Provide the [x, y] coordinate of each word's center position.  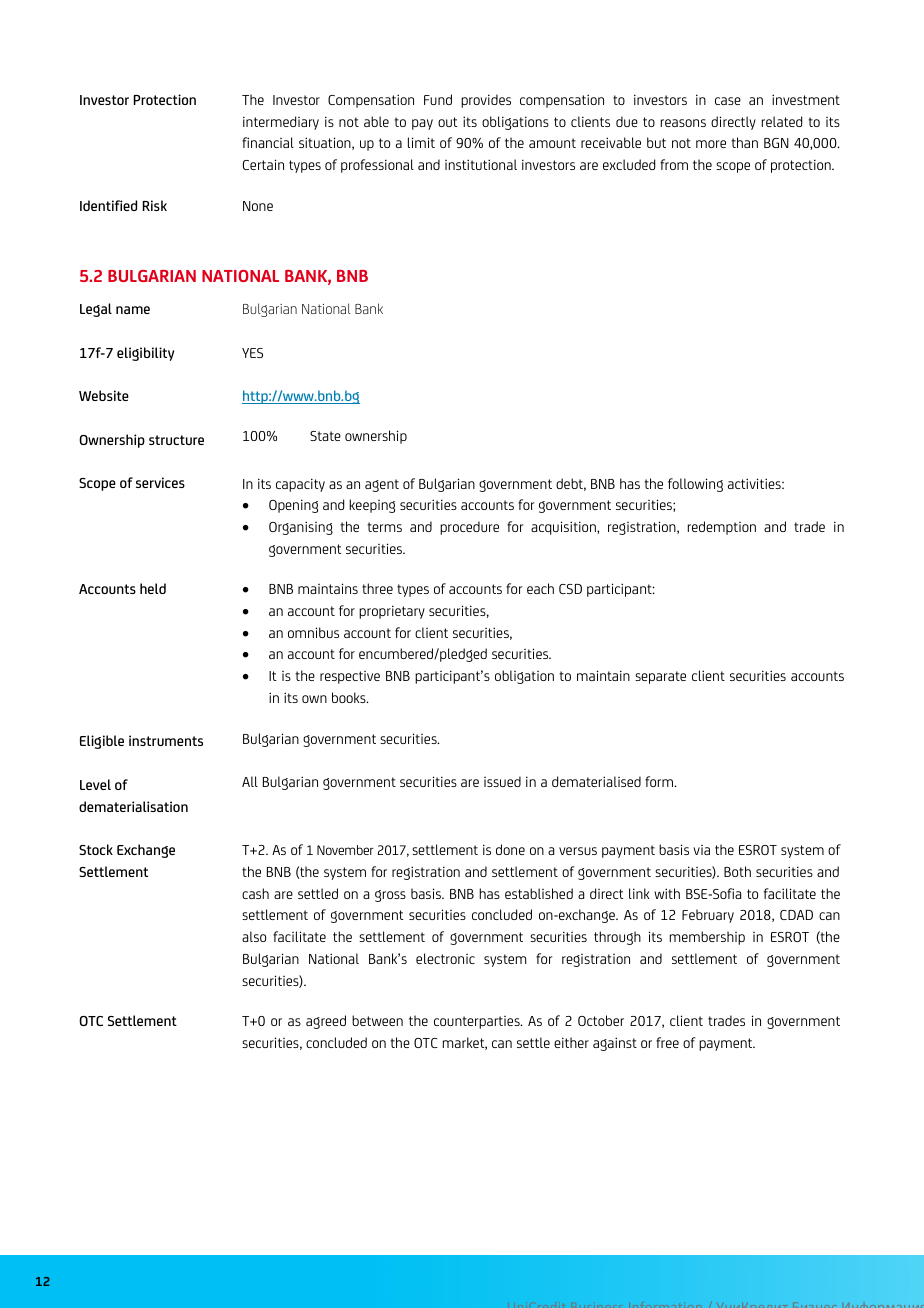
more [711, 144]
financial [268, 142]
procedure [469, 528]
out [447, 122]
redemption [722, 528]
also [254, 936]
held [153, 588]
